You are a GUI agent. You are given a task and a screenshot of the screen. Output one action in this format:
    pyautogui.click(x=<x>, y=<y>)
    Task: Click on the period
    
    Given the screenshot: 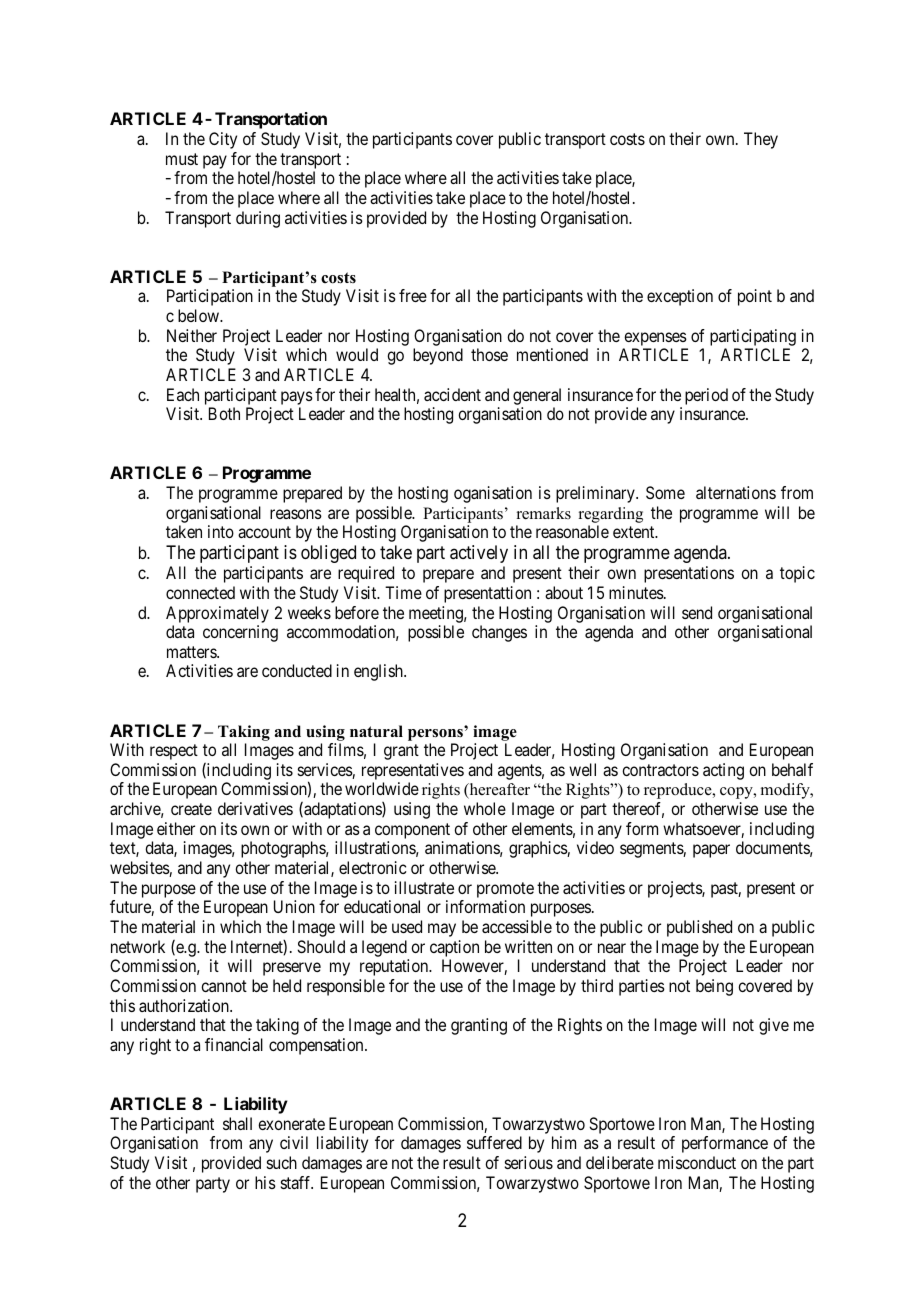 What is the action you would take?
    pyautogui.click(x=706, y=396)
